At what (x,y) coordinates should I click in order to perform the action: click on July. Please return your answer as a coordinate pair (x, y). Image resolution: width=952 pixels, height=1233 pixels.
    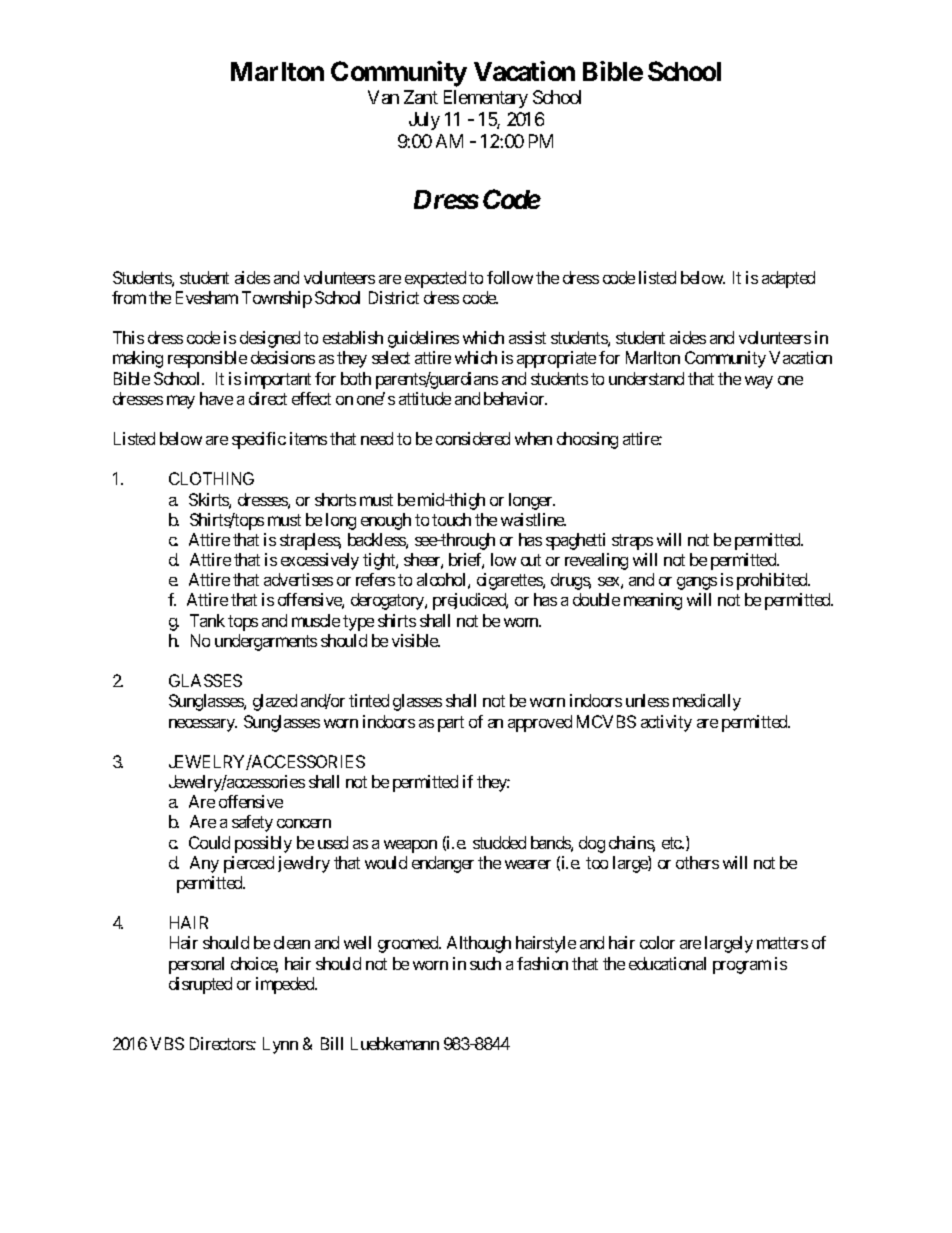
    Looking at the image, I should click on (424, 121).
